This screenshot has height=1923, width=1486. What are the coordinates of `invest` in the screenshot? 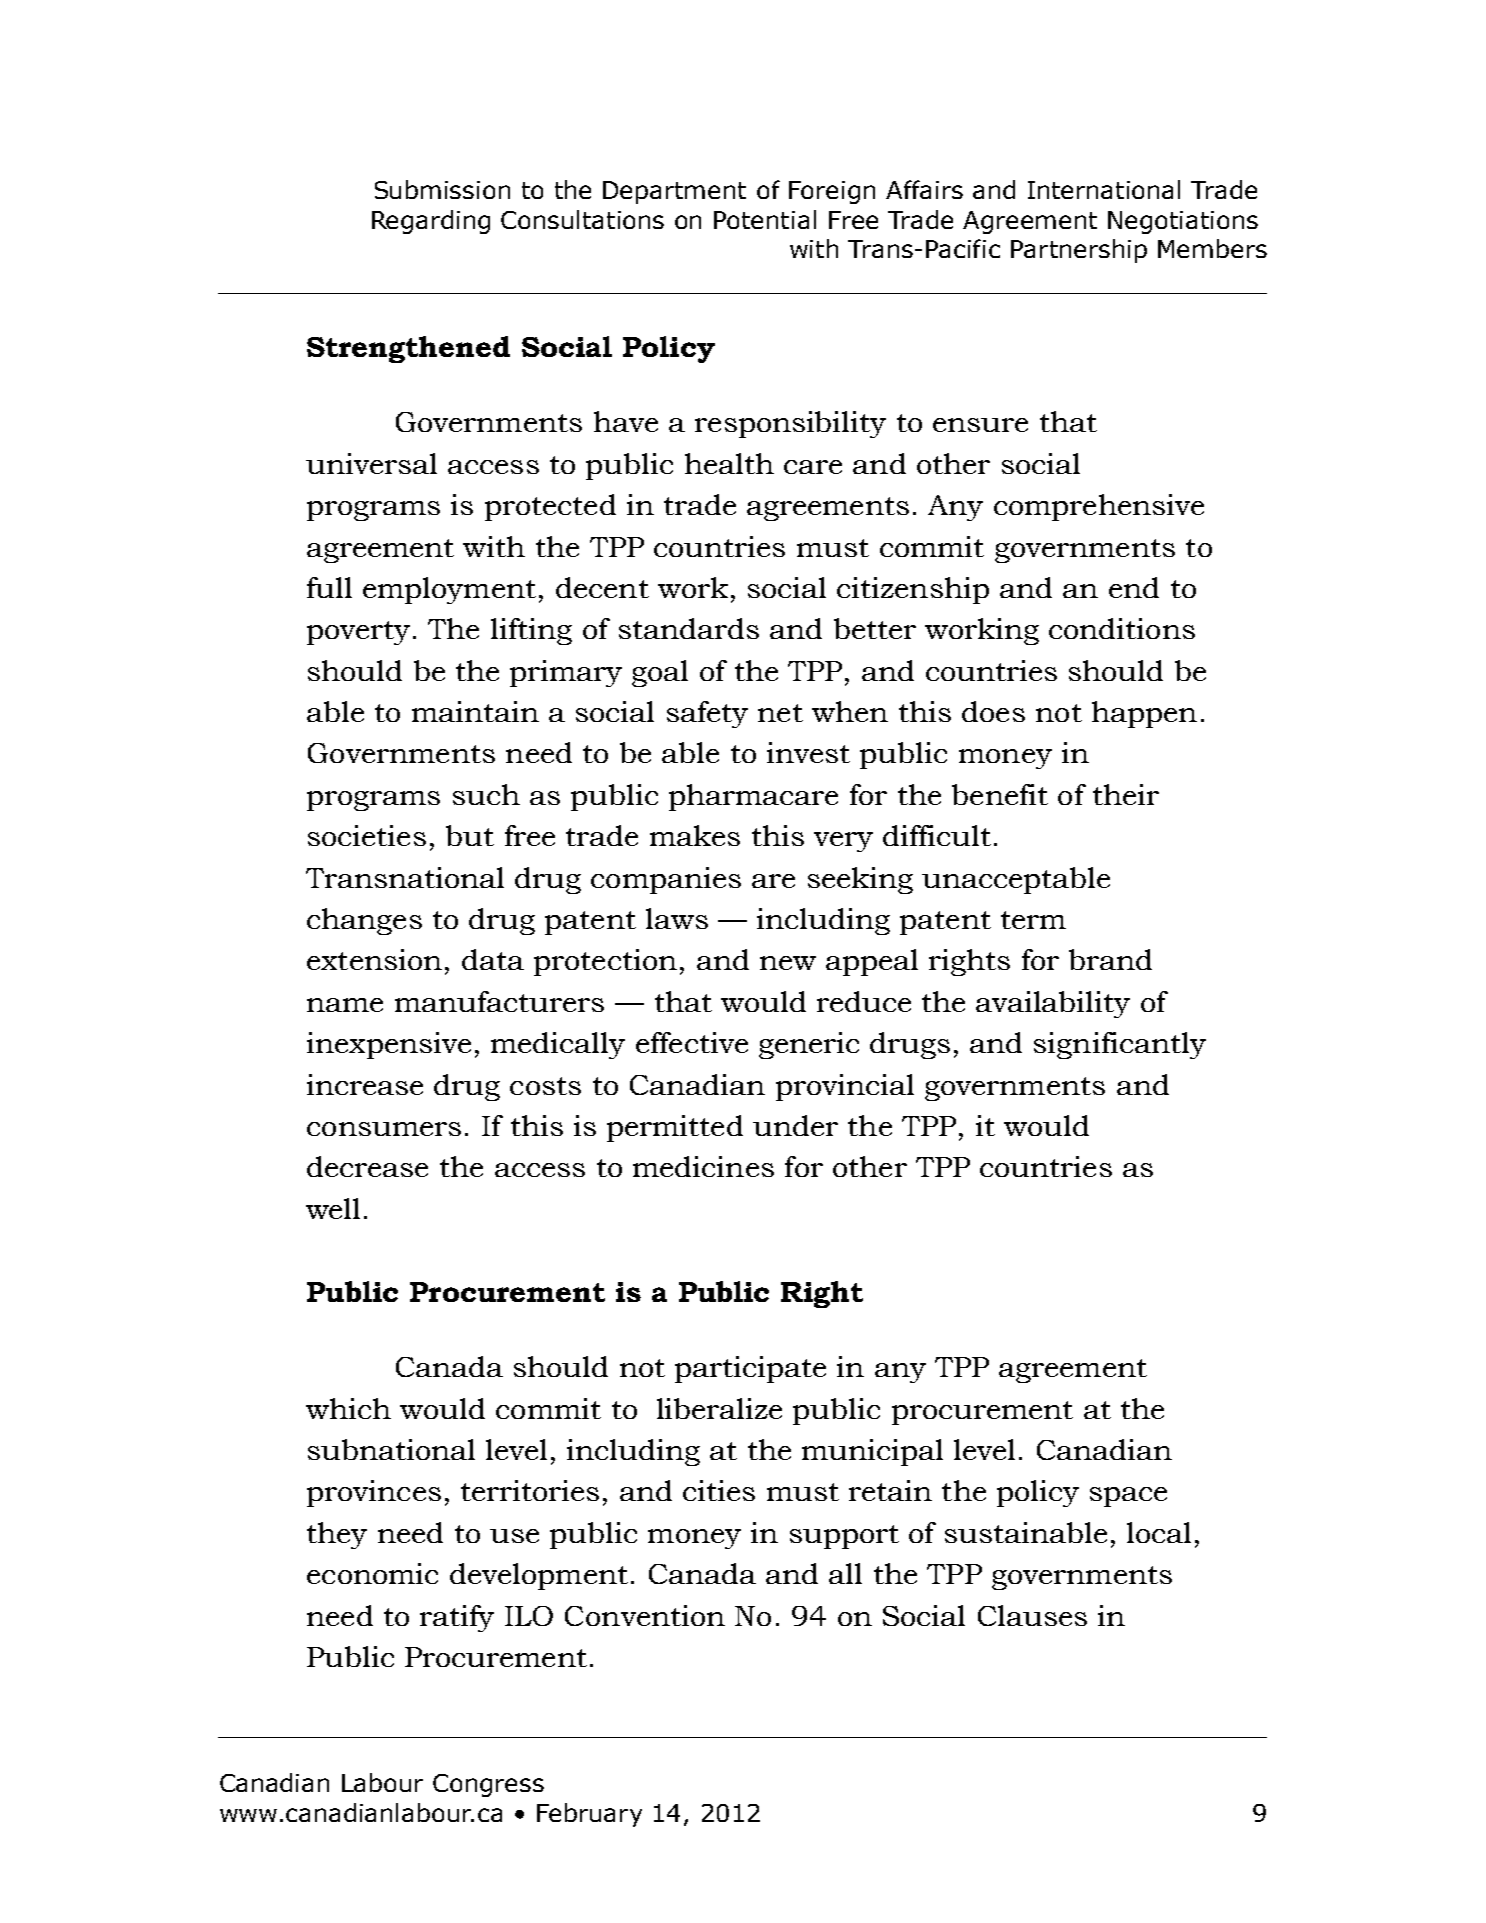 It's located at (808, 752).
